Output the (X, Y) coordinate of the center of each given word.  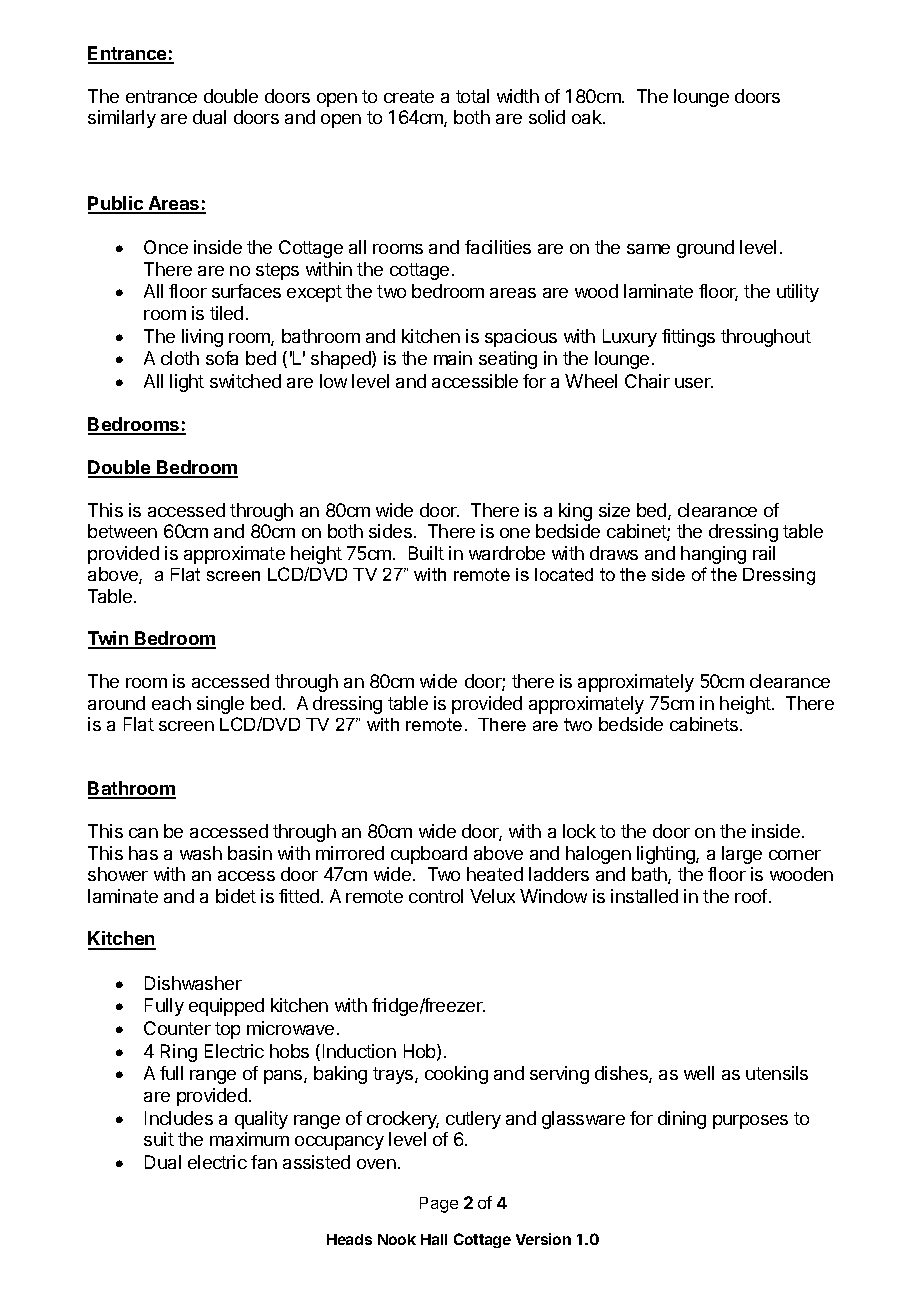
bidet (236, 896)
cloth (180, 358)
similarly (122, 119)
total (472, 96)
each (171, 703)
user (694, 383)
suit (159, 1139)
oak (588, 117)
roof (751, 896)
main (453, 358)
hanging (713, 555)
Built (426, 553)
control (436, 896)
